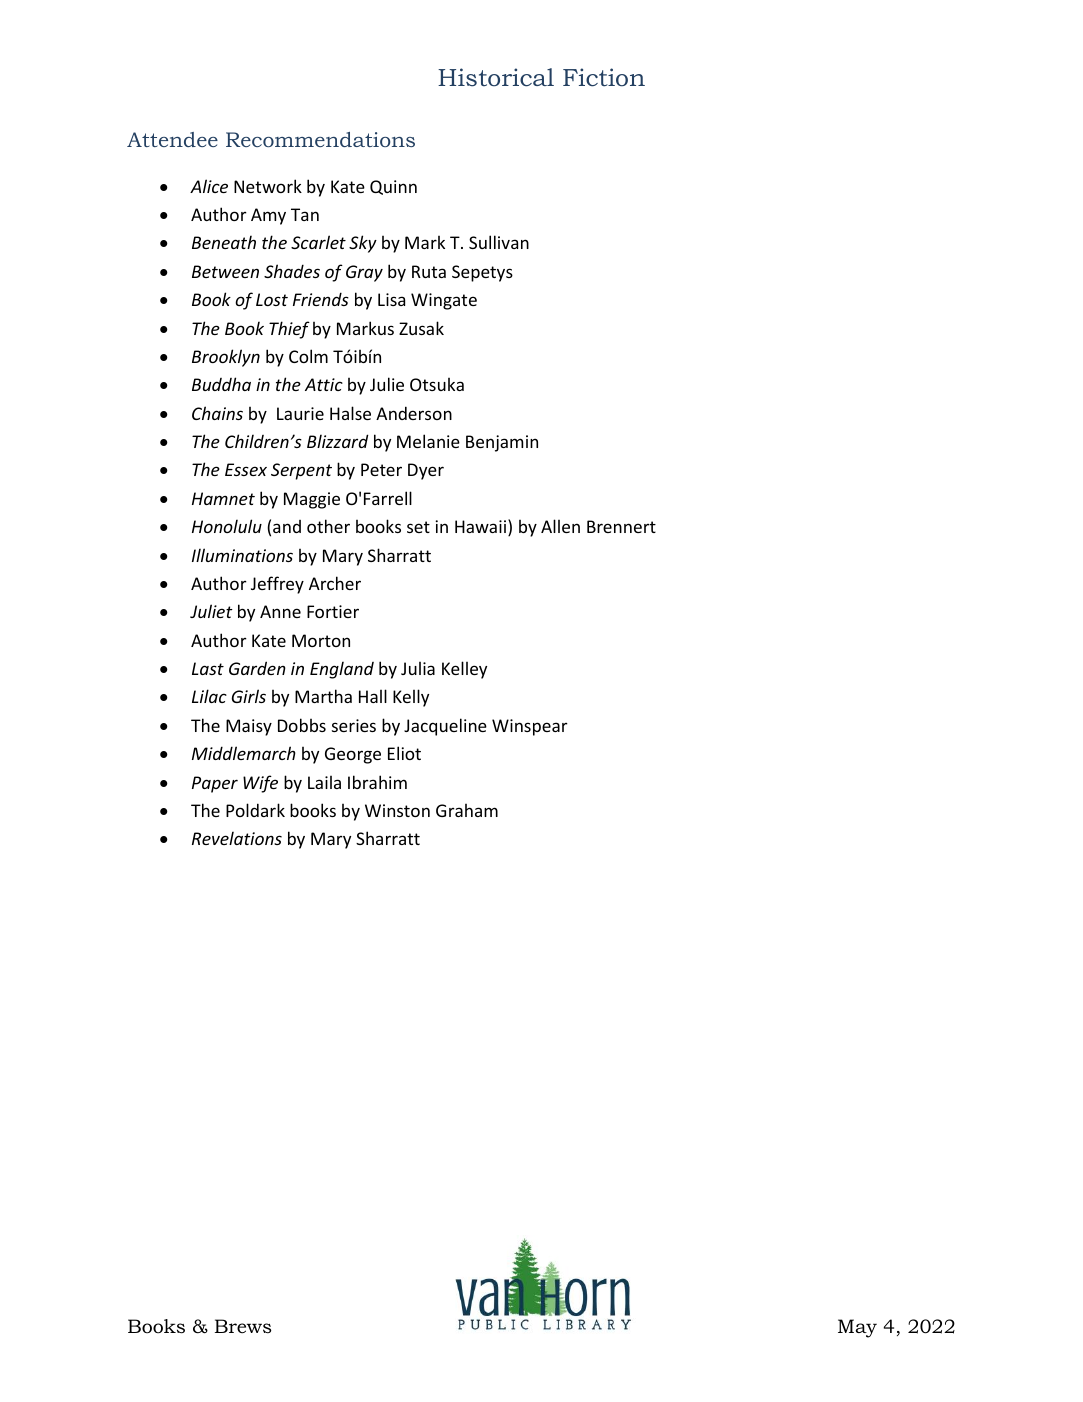 The width and height of the page is (1083, 1402). What do you see at coordinates (560, 526) in the page?
I see `Allen` at bounding box center [560, 526].
